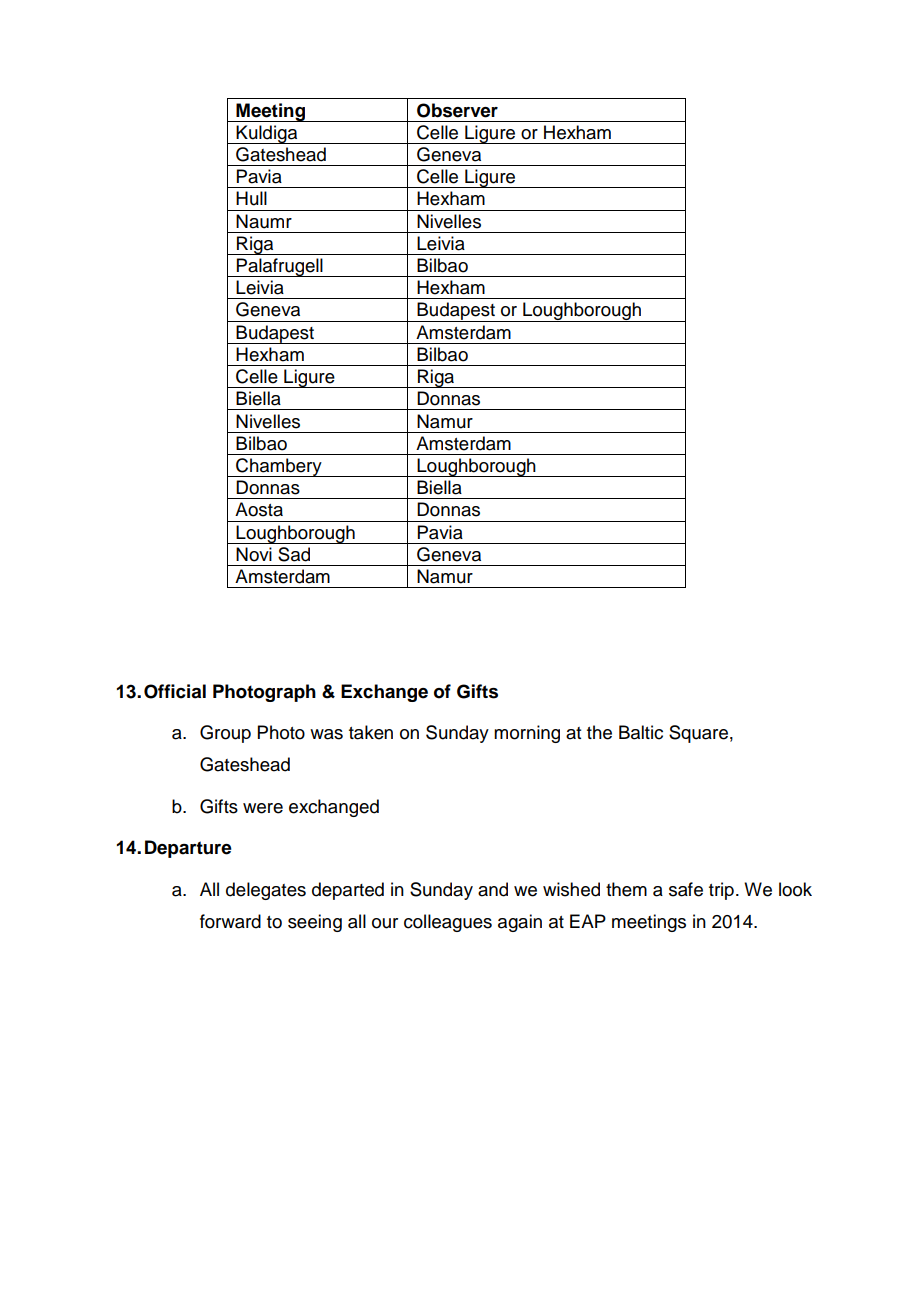  I want to click on Hull, so click(251, 198).
